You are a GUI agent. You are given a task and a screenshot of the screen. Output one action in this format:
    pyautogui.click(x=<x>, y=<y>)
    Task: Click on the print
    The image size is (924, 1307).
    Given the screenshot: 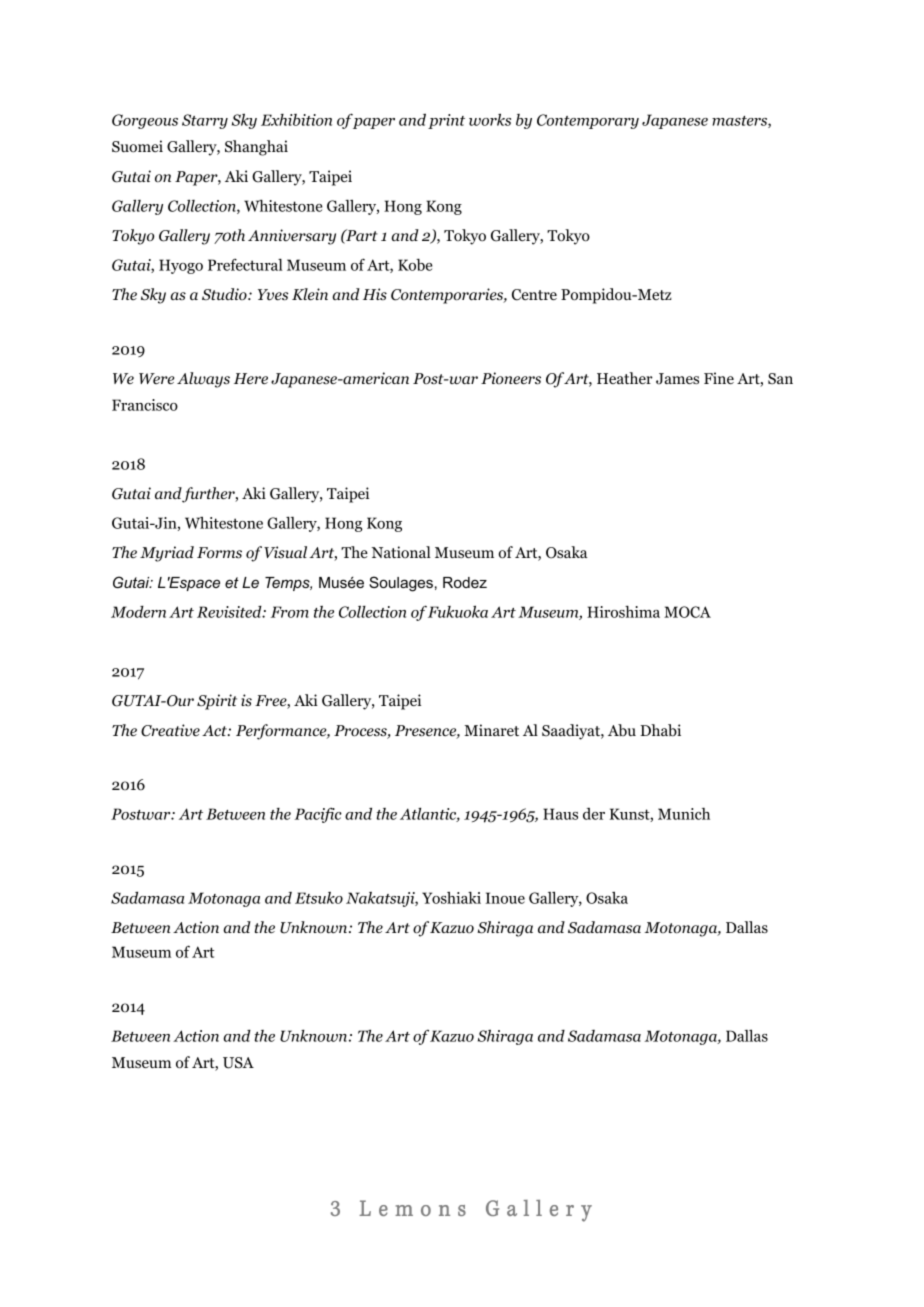 What is the action you would take?
    pyautogui.click(x=446, y=121)
